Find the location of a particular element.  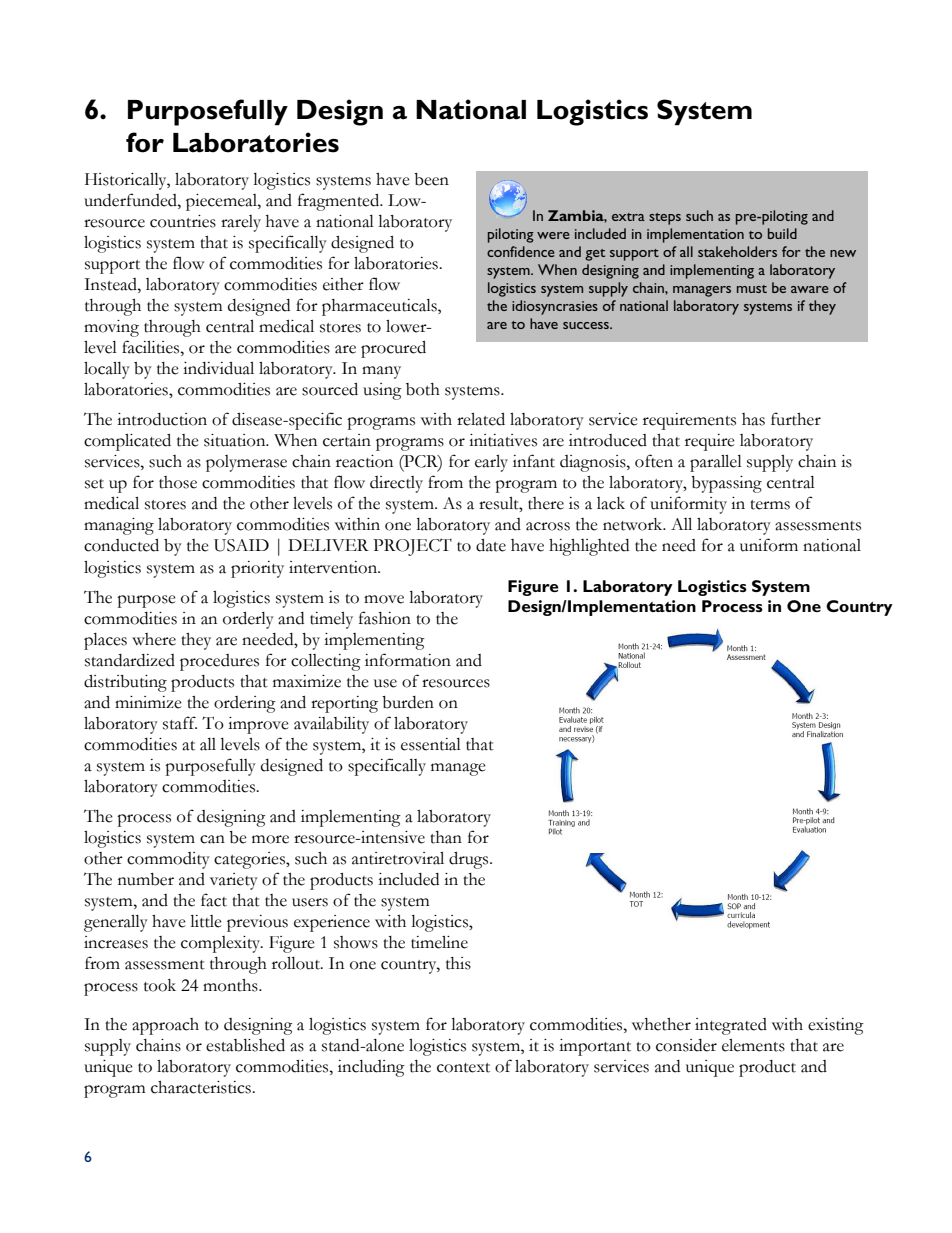

integrated is located at coordinates (731, 1026).
